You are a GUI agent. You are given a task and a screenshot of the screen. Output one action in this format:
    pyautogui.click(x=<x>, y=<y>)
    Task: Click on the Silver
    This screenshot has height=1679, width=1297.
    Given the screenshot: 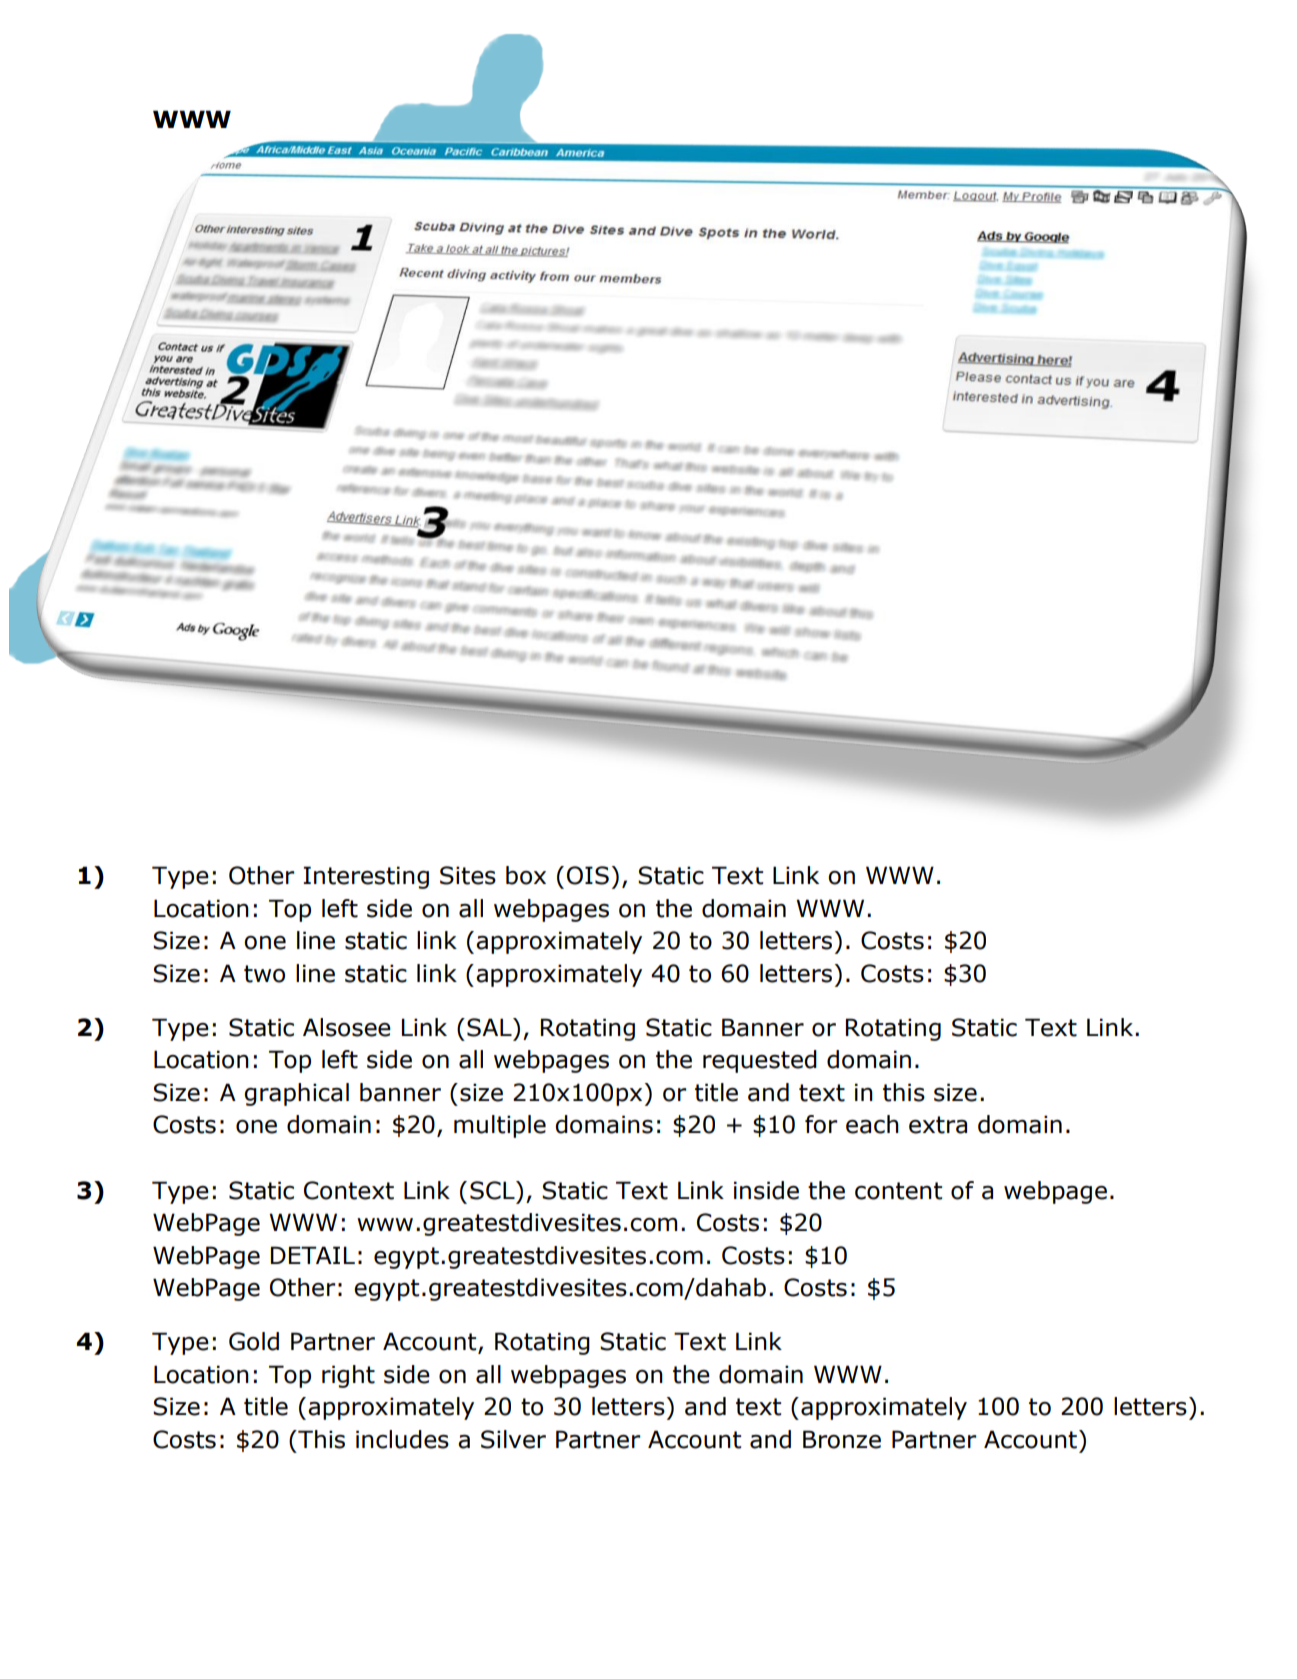 What is the action you would take?
    pyautogui.click(x=513, y=1439)
